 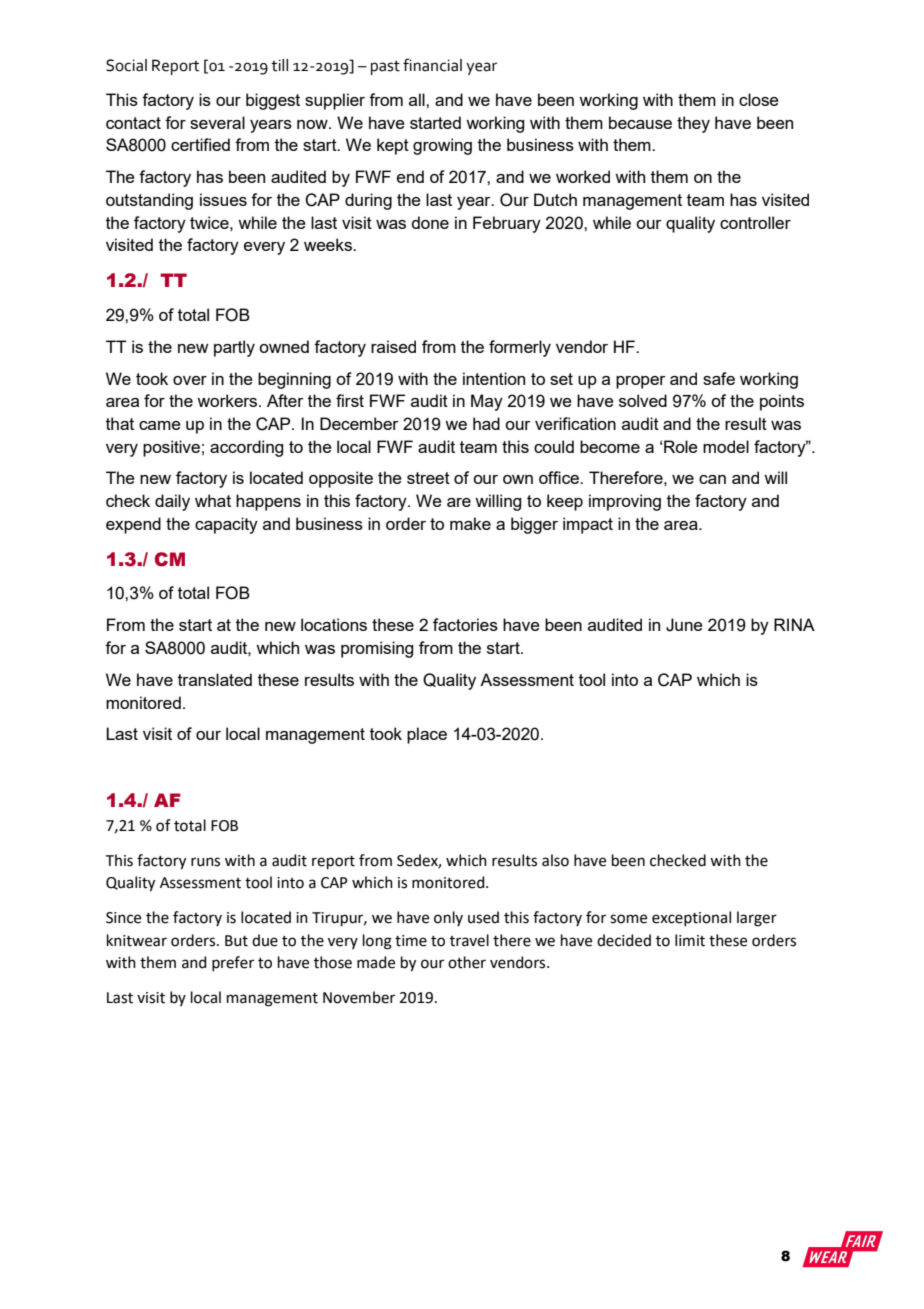 What do you see at coordinates (470, 523) in the page?
I see `make` at bounding box center [470, 523].
